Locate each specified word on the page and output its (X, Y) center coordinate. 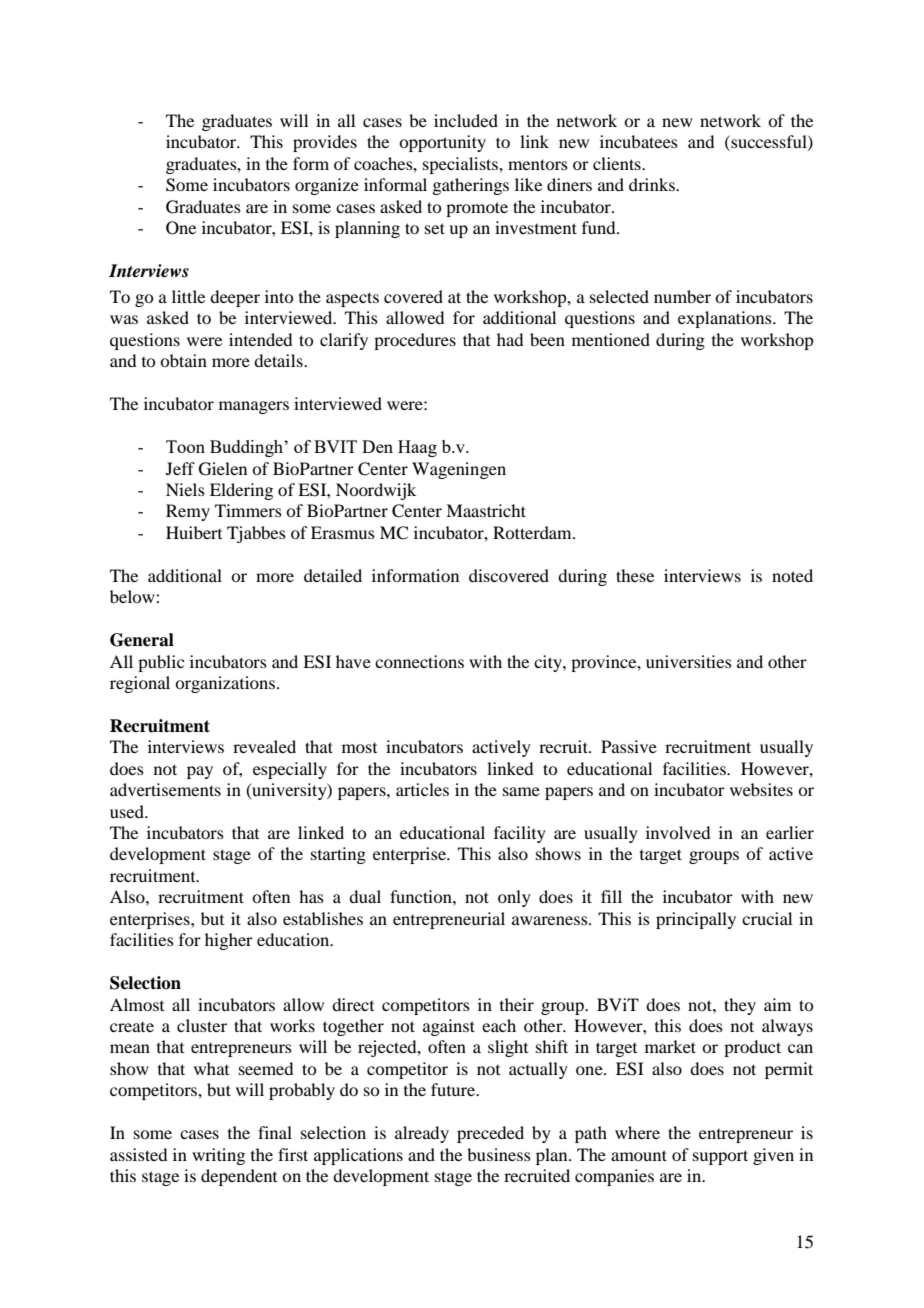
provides (325, 143)
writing (218, 1156)
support (720, 1157)
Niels (185, 489)
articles (422, 789)
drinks (653, 184)
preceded (490, 1134)
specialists (461, 165)
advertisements (165, 789)
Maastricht (486, 510)
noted (792, 575)
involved (678, 832)
